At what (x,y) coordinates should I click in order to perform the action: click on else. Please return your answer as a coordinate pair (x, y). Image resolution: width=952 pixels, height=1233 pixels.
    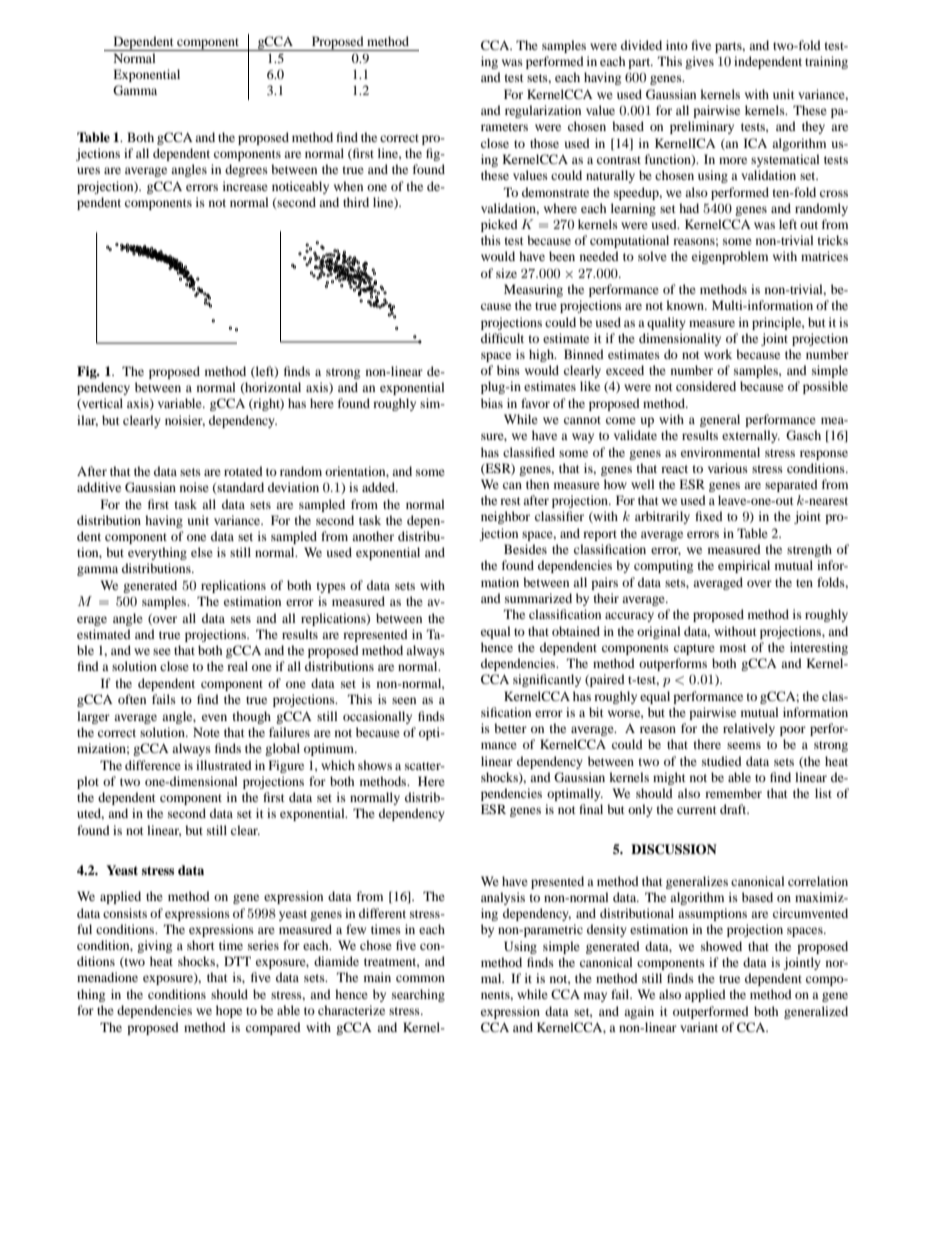
    Looking at the image, I should click on (202, 552).
